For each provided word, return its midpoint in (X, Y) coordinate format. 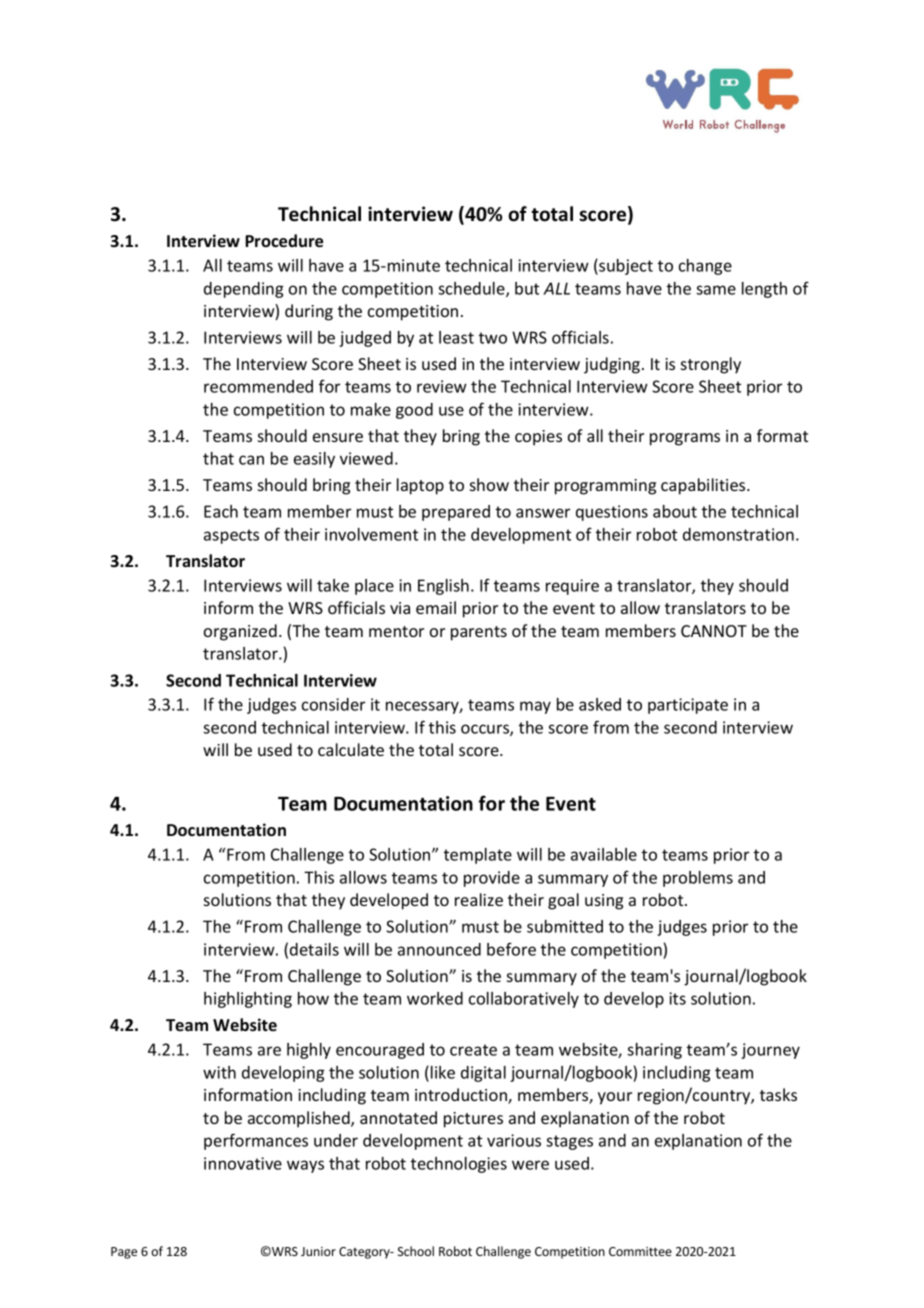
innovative (243, 1163)
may (535, 707)
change (705, 267)
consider (333, 704)
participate (688, 706)
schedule (472, 289)
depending (244, 290)
